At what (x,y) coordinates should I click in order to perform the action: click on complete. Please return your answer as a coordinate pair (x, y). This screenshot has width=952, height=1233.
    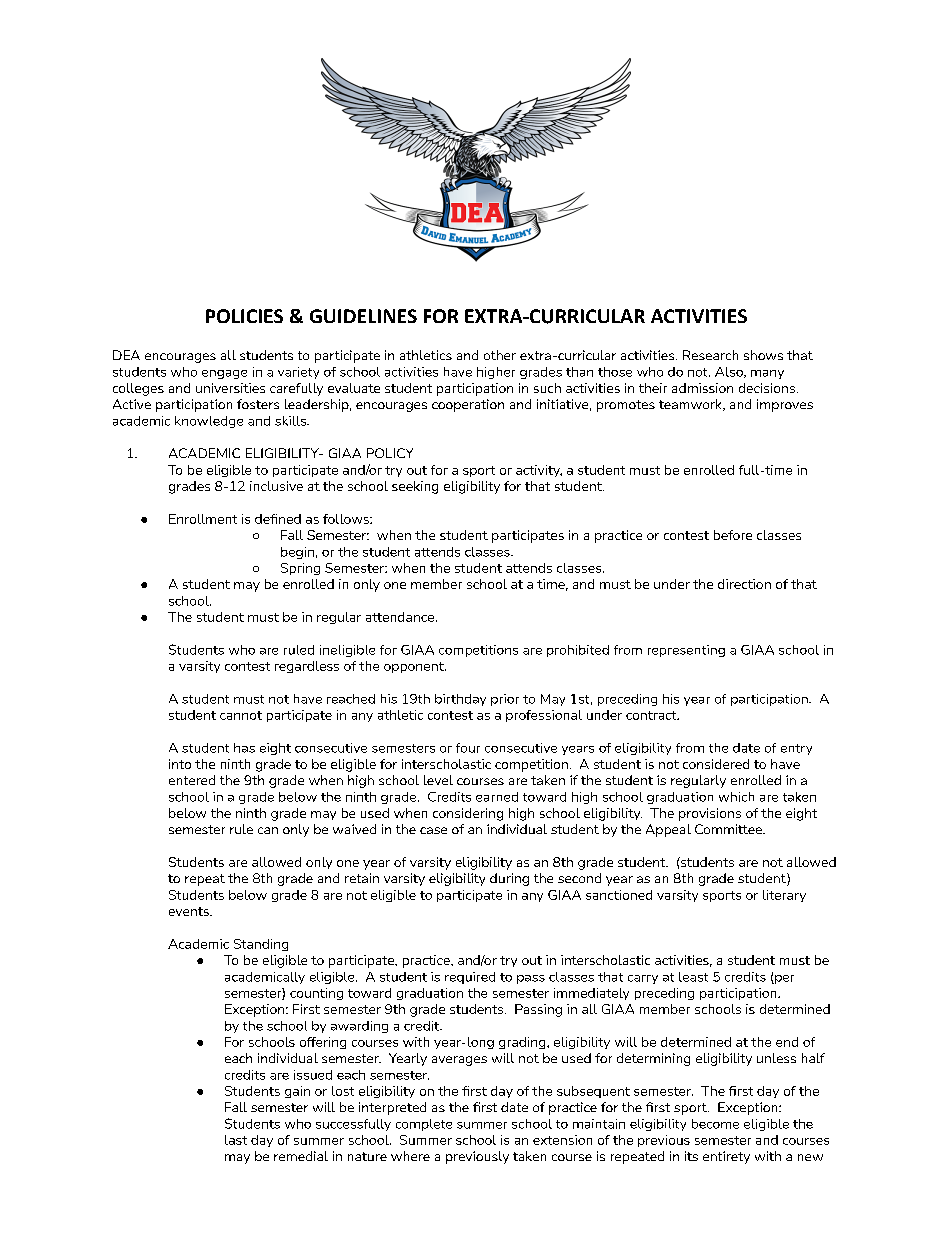
    Looking at the image, I should click on (424, 1125).
